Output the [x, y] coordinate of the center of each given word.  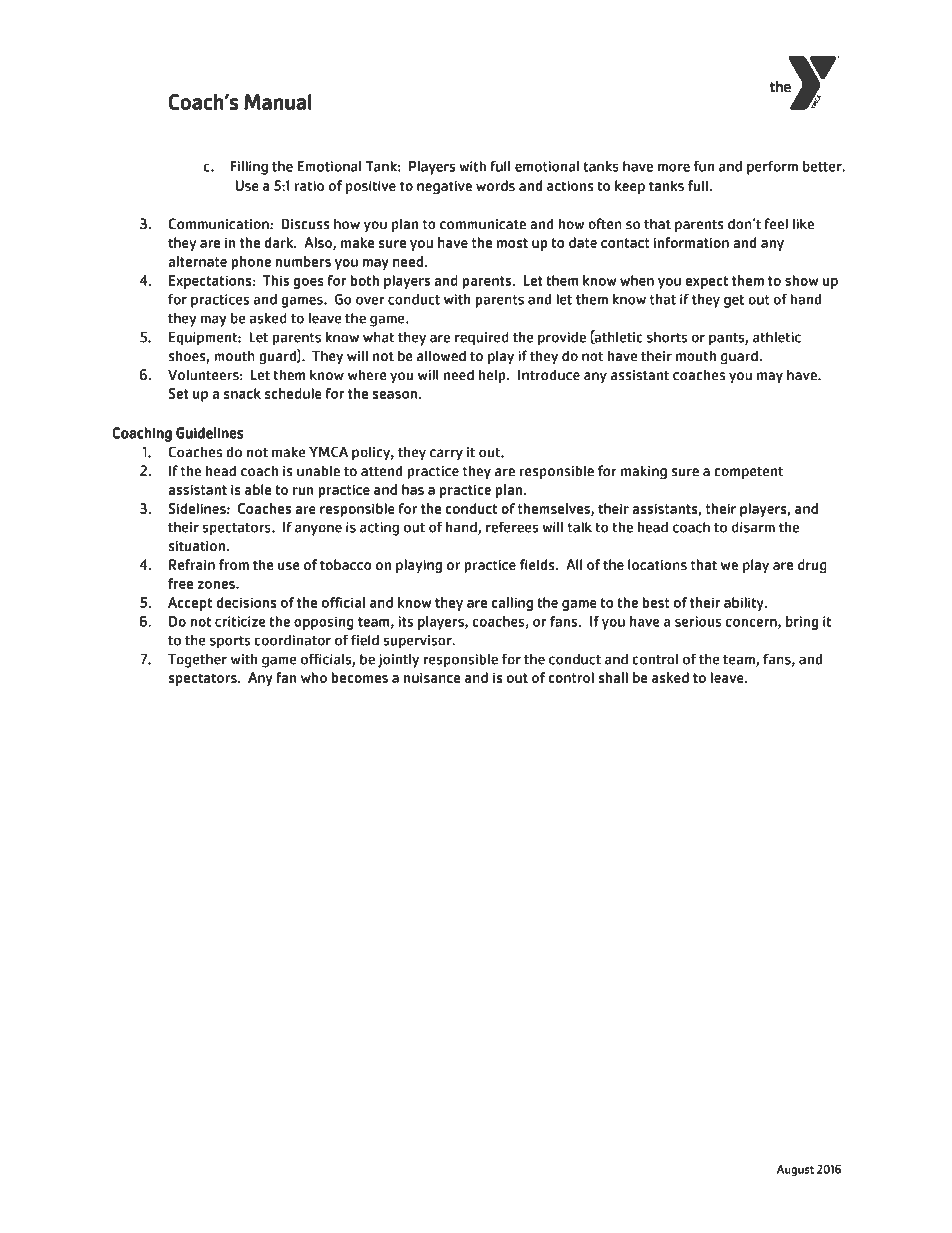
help [493, 376]
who [314, 677]
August [795, 1170]
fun [704, 166]
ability [745, 604]
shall [613, 677]
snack [242, 393]
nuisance [432, 678]
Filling [249, 168]
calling [512, 604]
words [495, 185]
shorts [667, 337]
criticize [240, 621]
